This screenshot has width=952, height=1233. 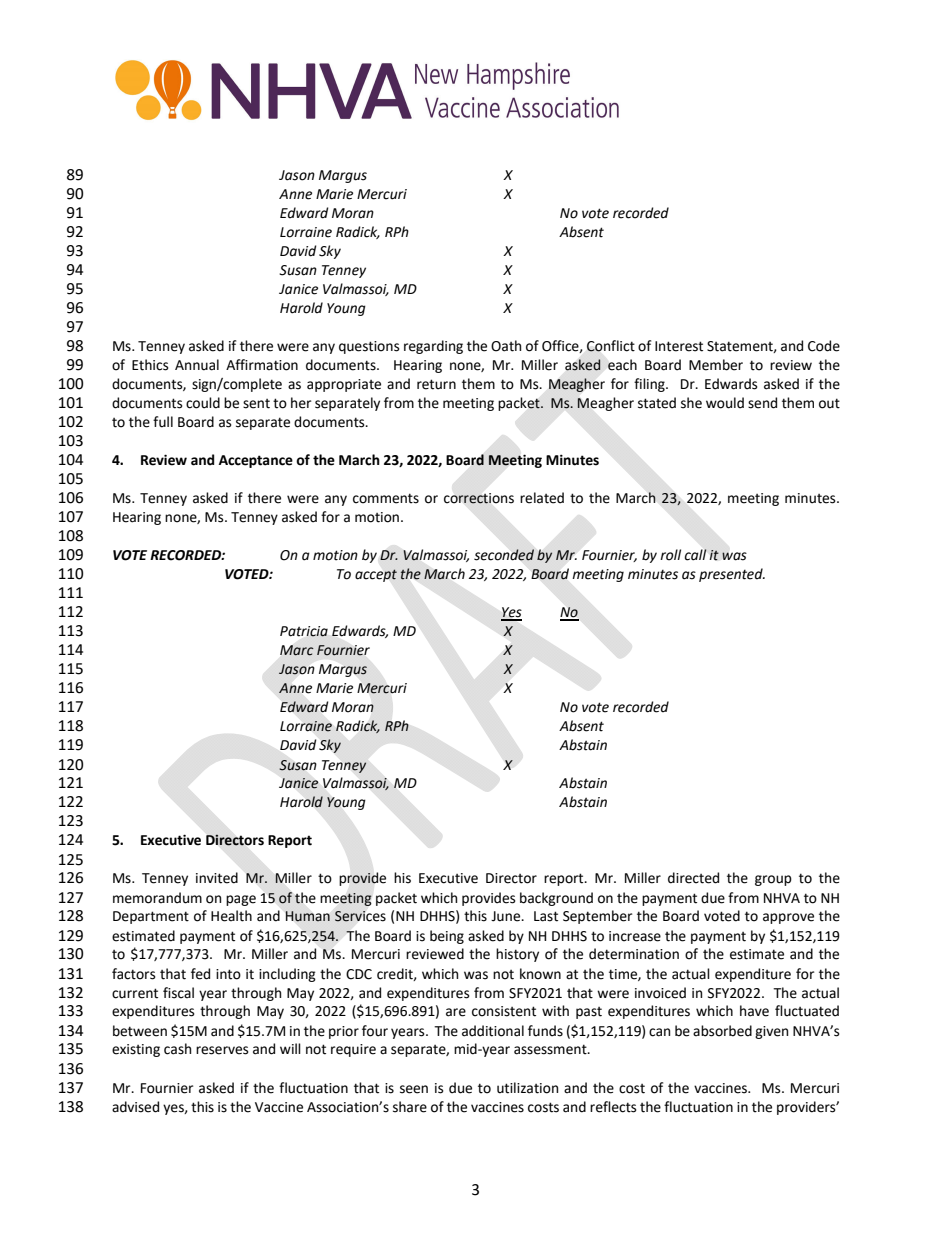 I want to click on reserves, so click(x=222, y=1050).
